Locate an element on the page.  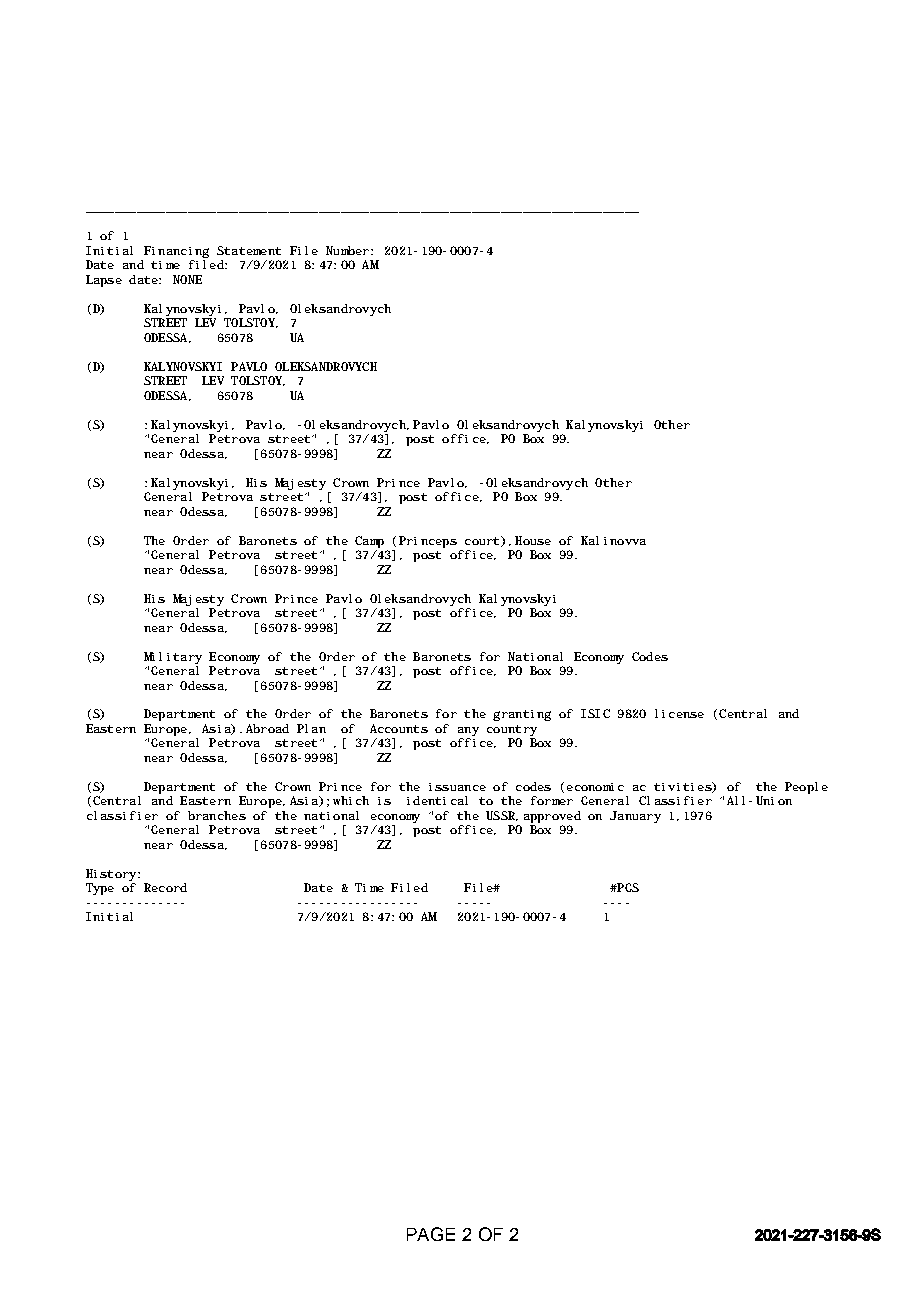
People is located at coordinates (806, 788).
